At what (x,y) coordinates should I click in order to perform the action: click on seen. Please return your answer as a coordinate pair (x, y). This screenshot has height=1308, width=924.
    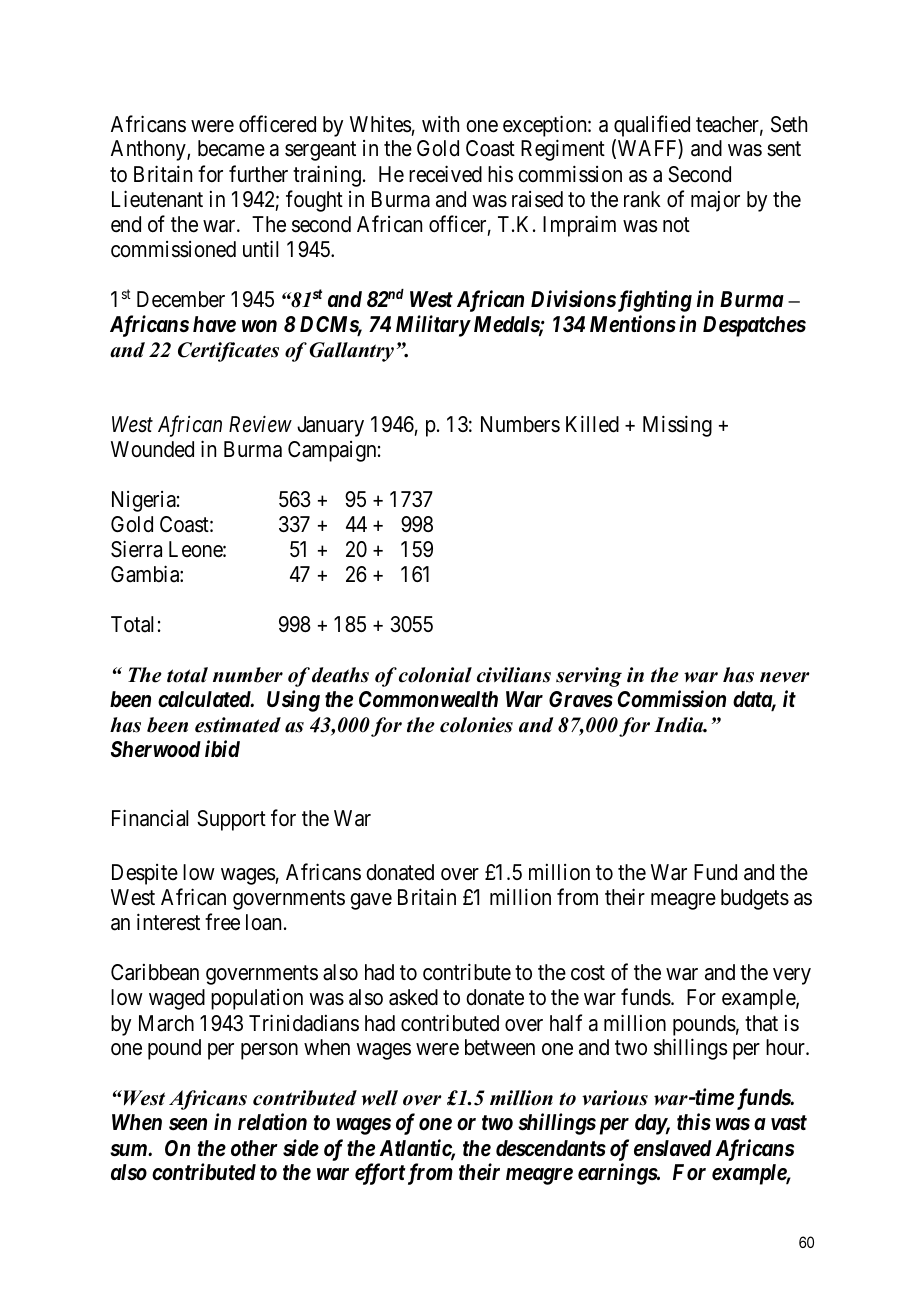
    Looking at the image, I should click on (188, 1124).
